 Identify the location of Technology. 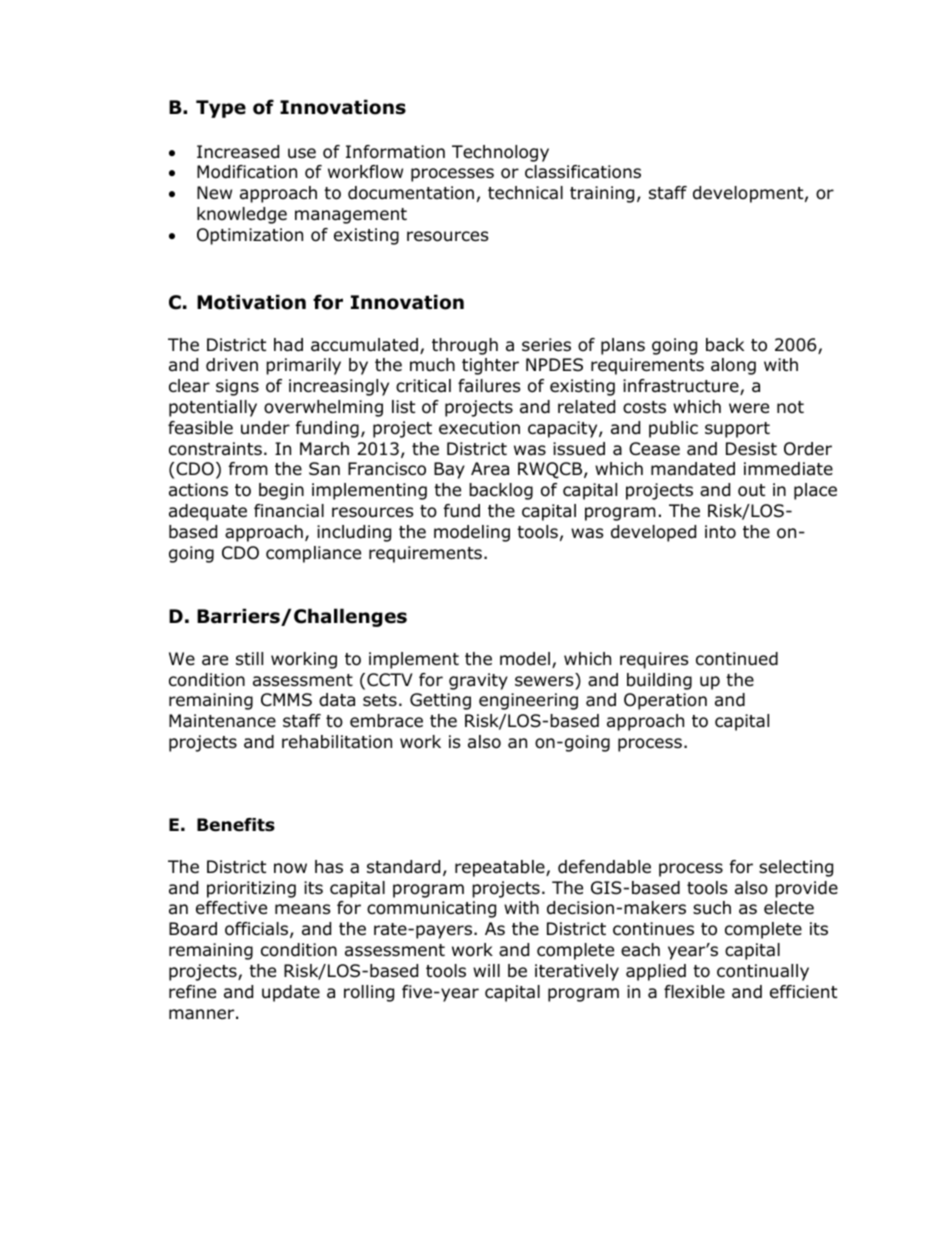
(500, 153).
